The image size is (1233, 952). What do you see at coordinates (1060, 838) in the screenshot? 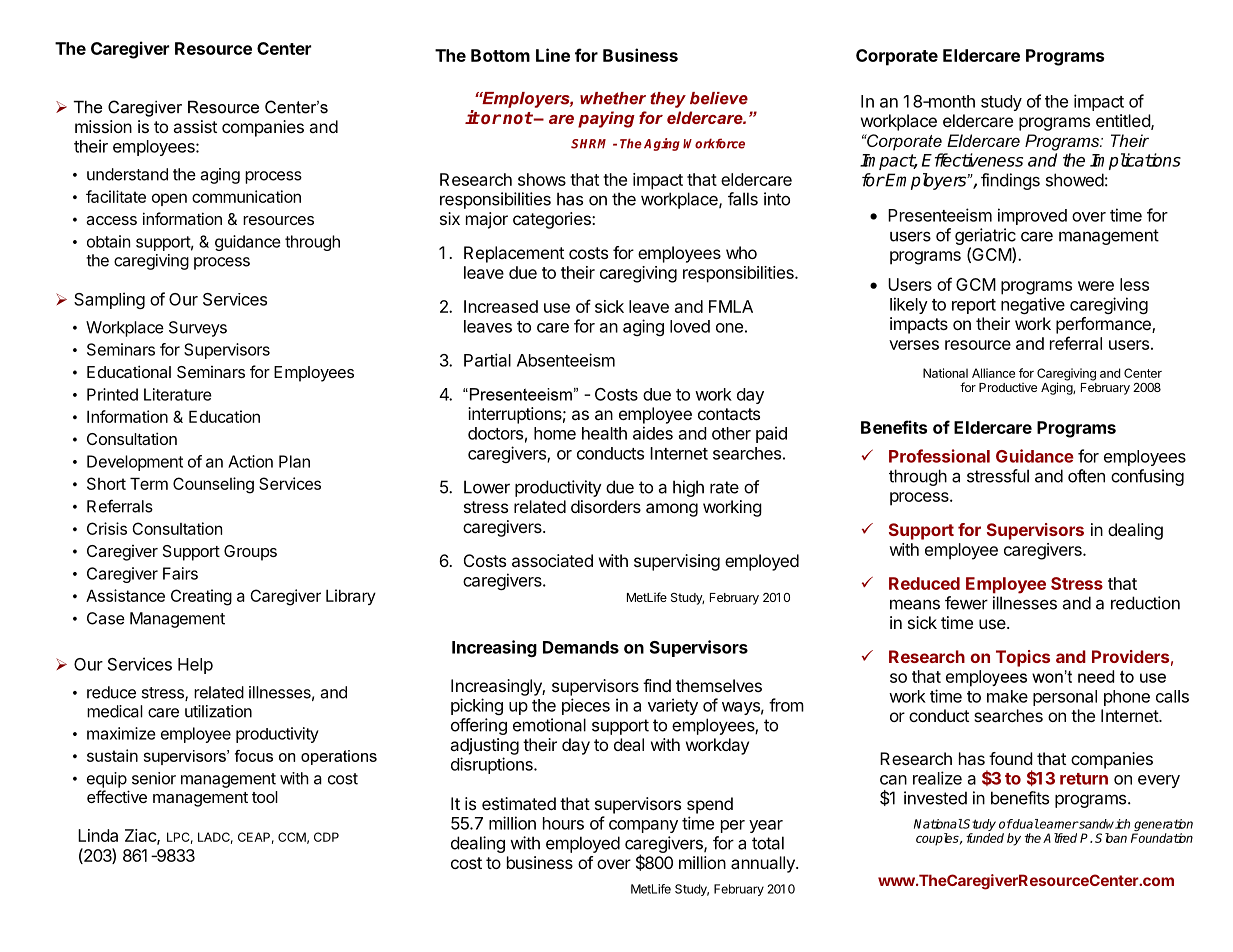
I see `Alfred` at bounding box center [1060, 838].
